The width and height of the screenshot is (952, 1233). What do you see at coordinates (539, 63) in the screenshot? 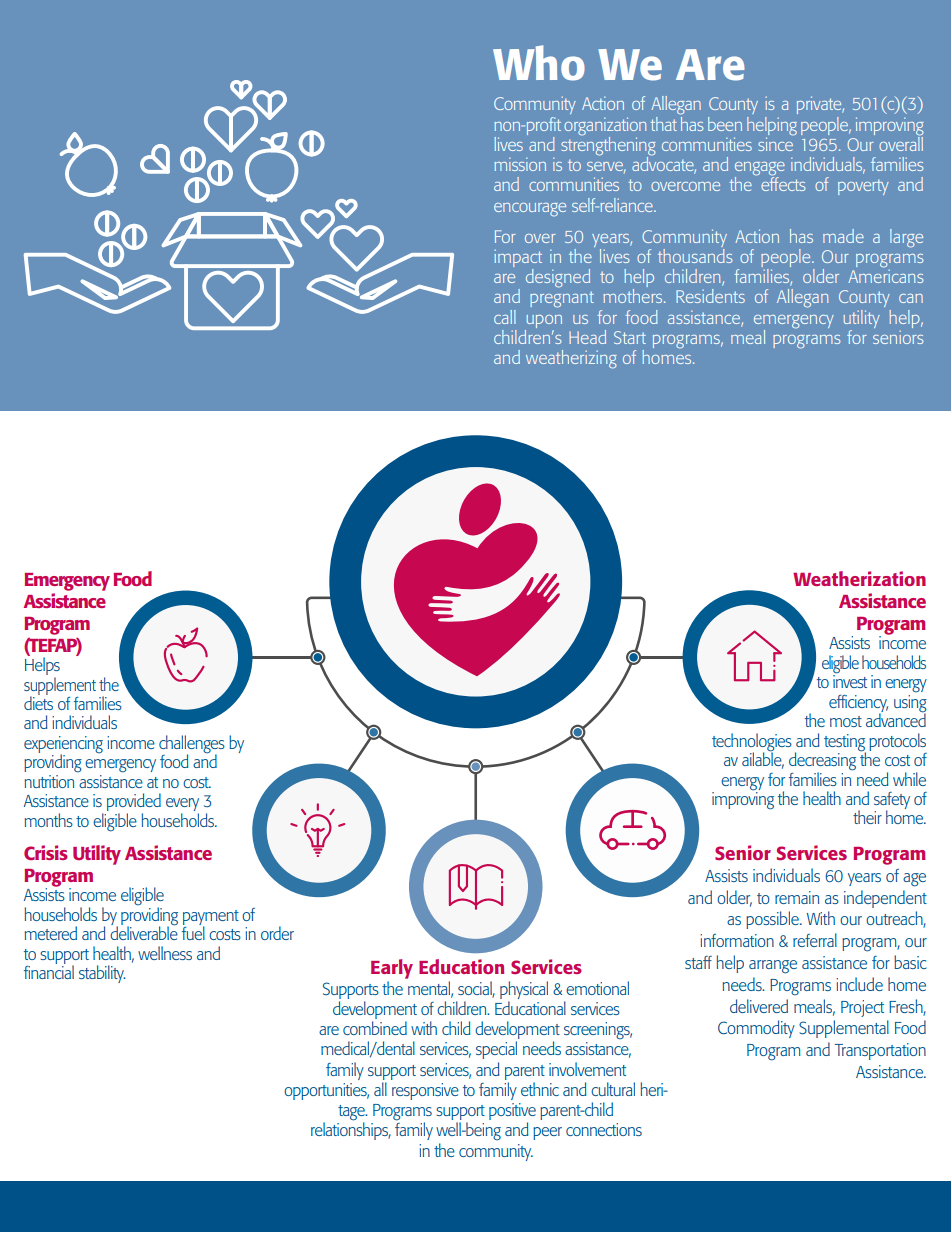
I see `Who` at bounding box center [539, 63].
